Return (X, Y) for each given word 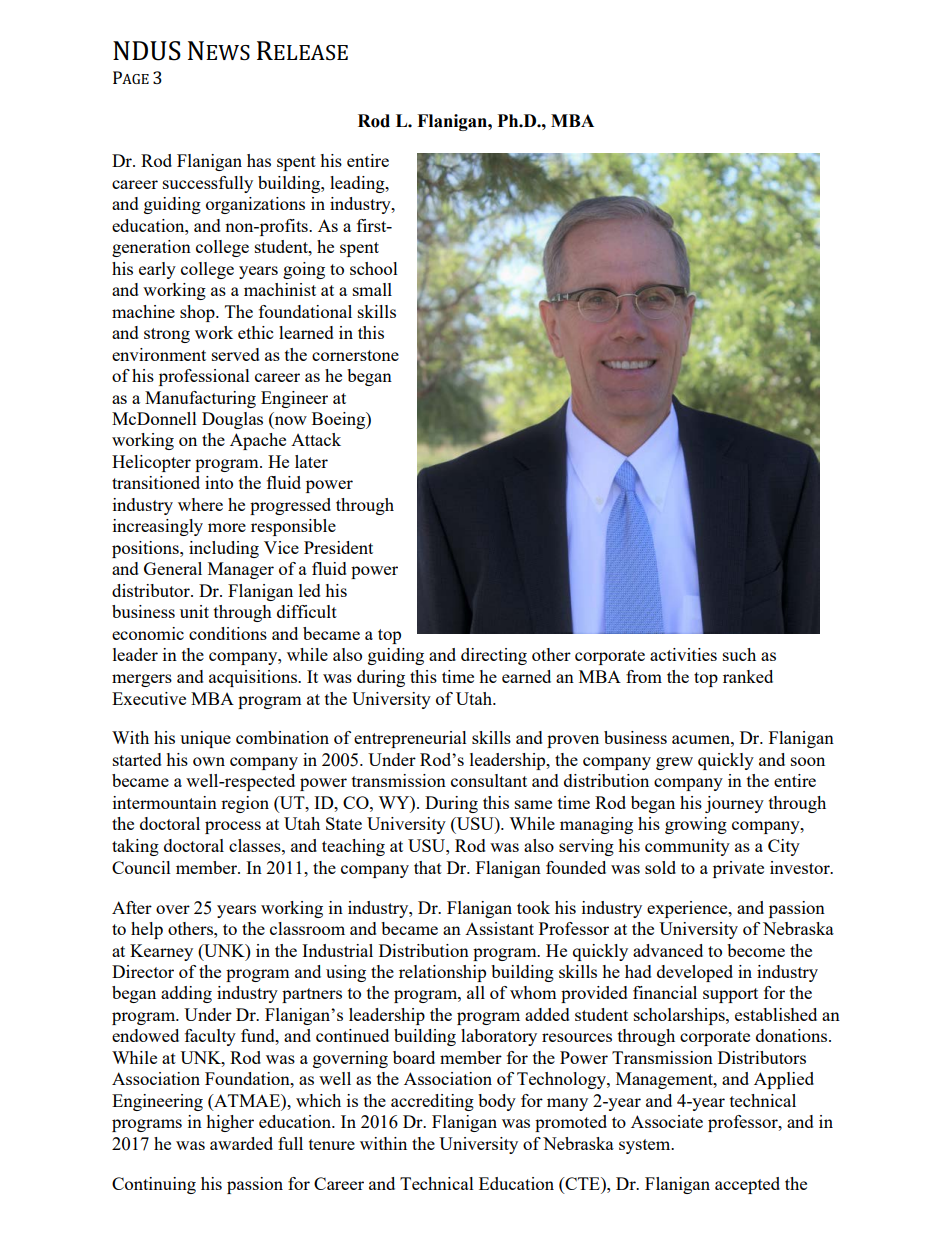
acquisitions (254, 678)
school (374, 268)
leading (358, 184)
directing (494, 656)
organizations (255, 205)
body (497, 1102)
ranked (748, 676)
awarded (241, 1143)
